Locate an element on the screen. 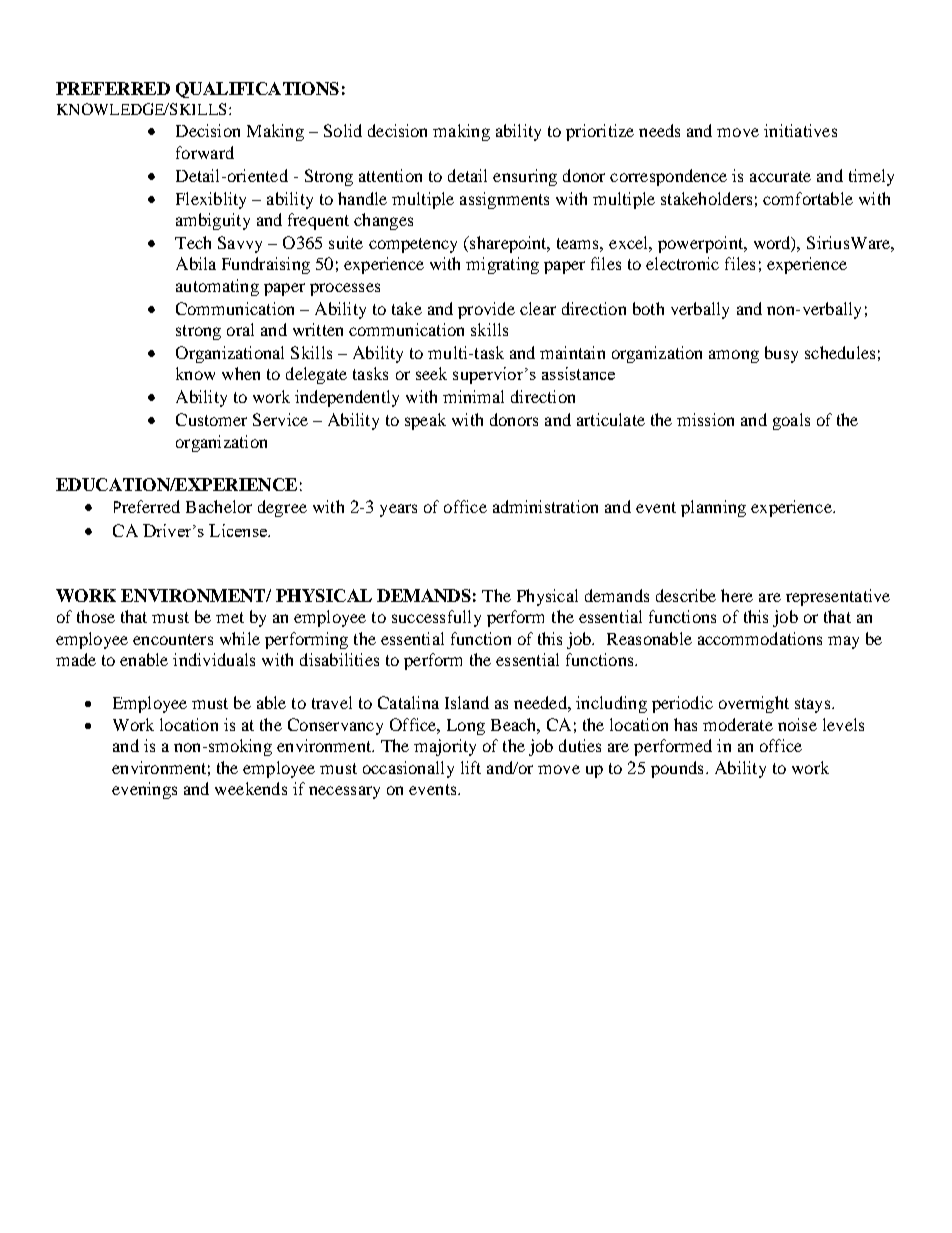  Customer is located at coordinates (211, 419).
